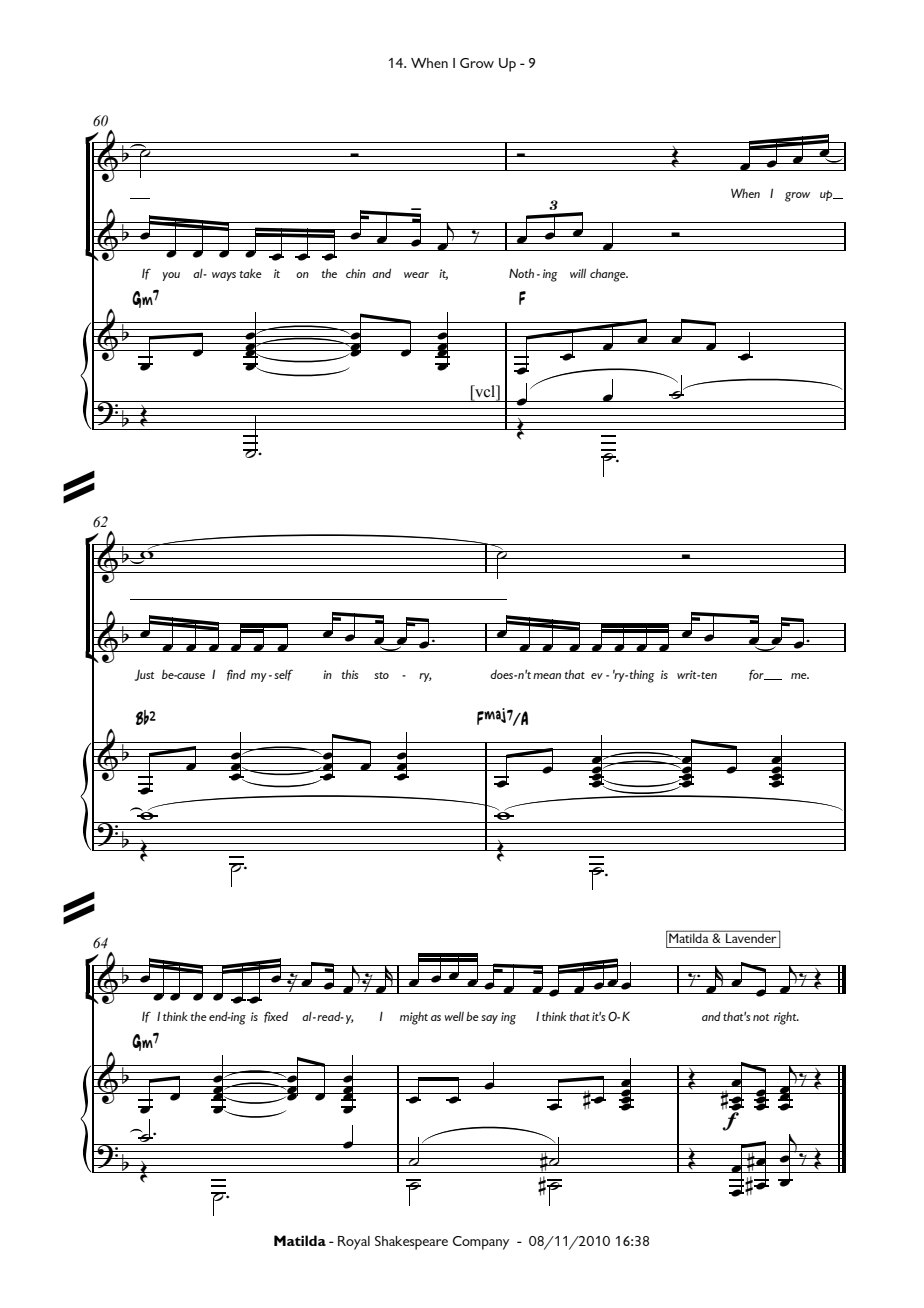 The height and width of the image is (1308, 924). What do you see at coordinates (354, 1243) in the image?
I see `Royal` at bounding box center [354, 1243].
